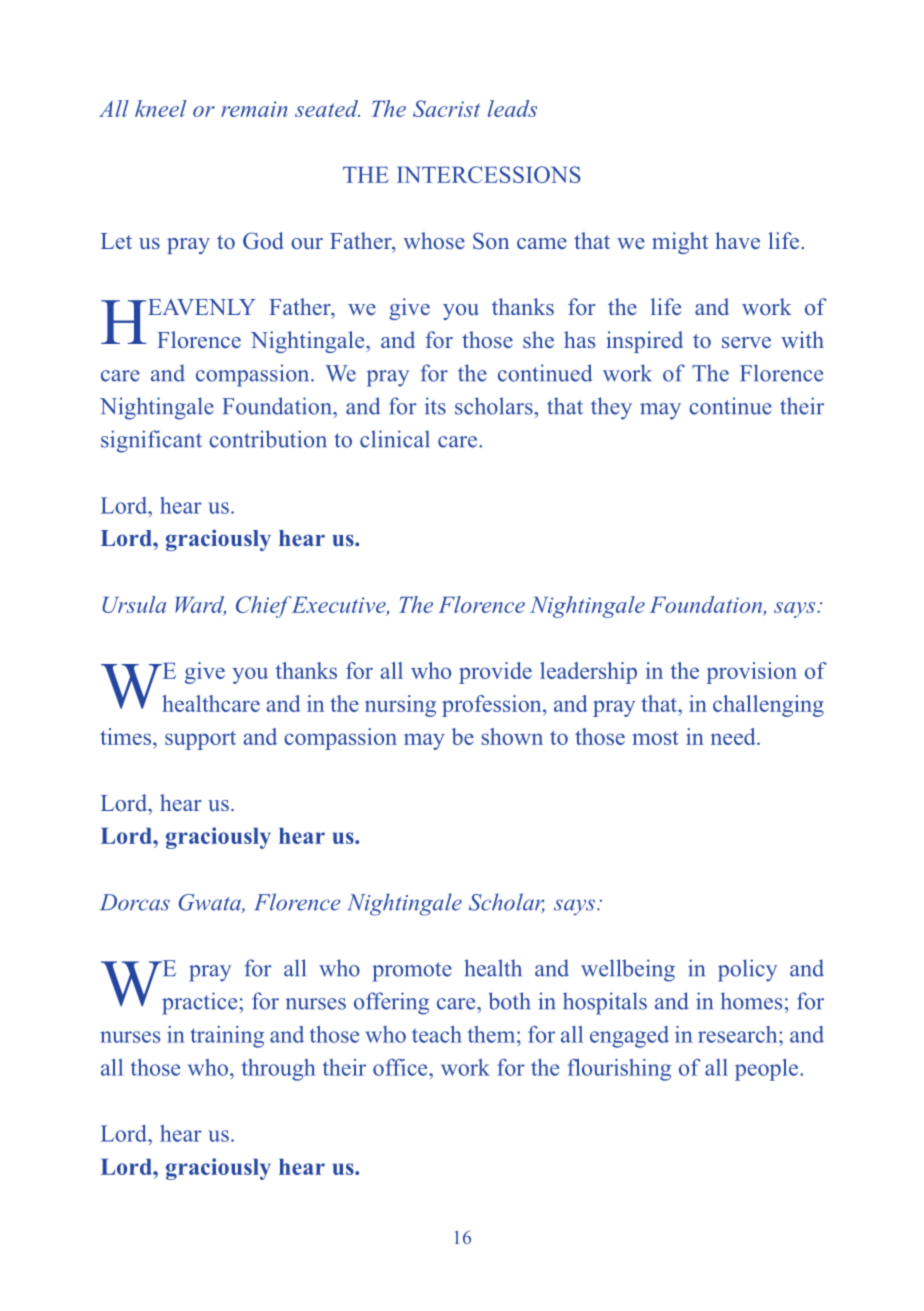 Image resolution: width=924 pixels, height=1311 pixels. Describe the element at coordinates (737, 240) in the document. I see `have` at that location.
